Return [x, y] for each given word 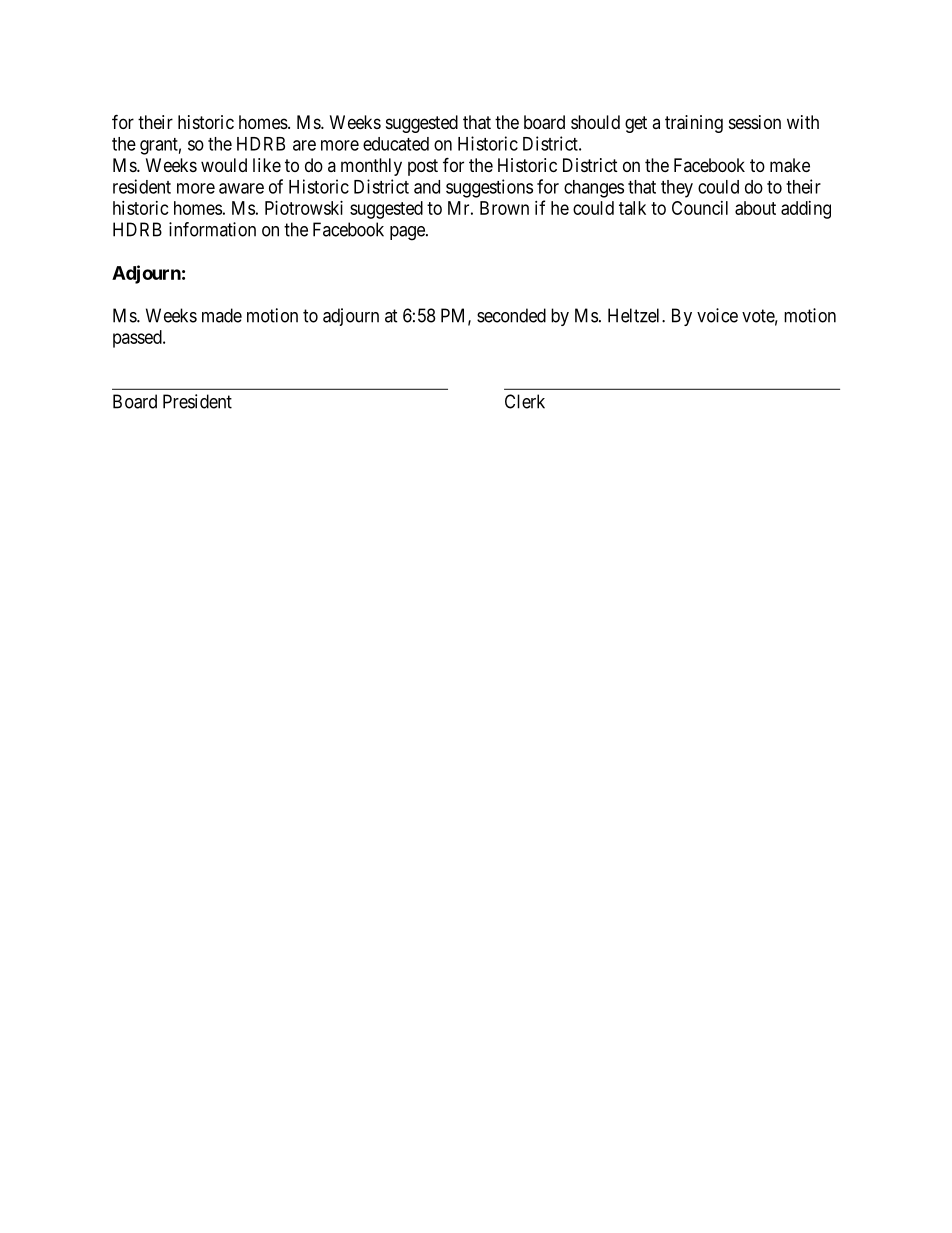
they [677, 189]
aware [241, 188]
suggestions [489, 188]
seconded [511, 315]
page [408, 233]
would [224, 165]
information [212, 229]
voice [717, 315]
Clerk [525, 401]
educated [396, 144]
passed [138, 339]
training [694, 124]
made [222, 315]
